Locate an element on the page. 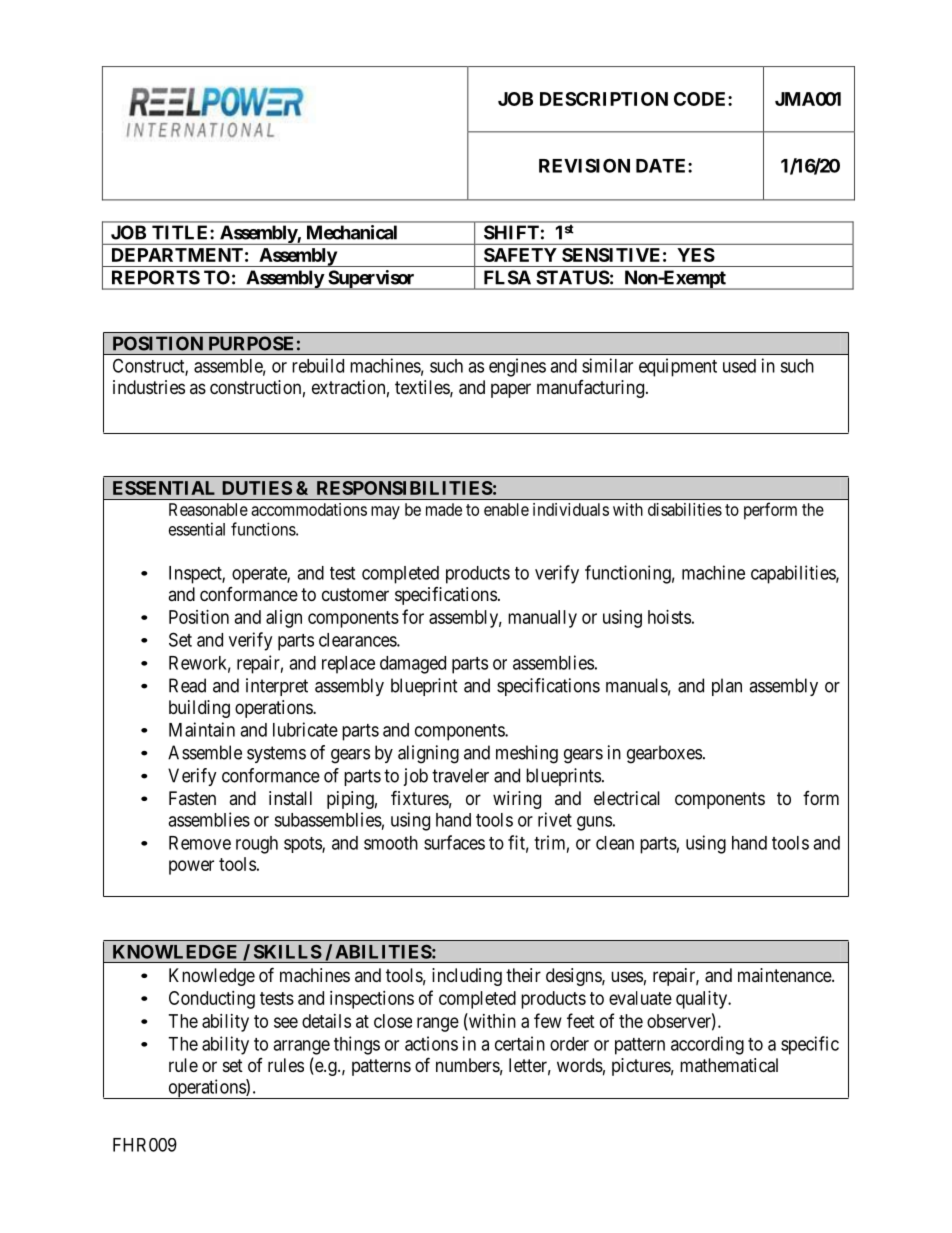 The width and height of the image is (952, 1233). Fasten is located at coordinates (192, 798).
